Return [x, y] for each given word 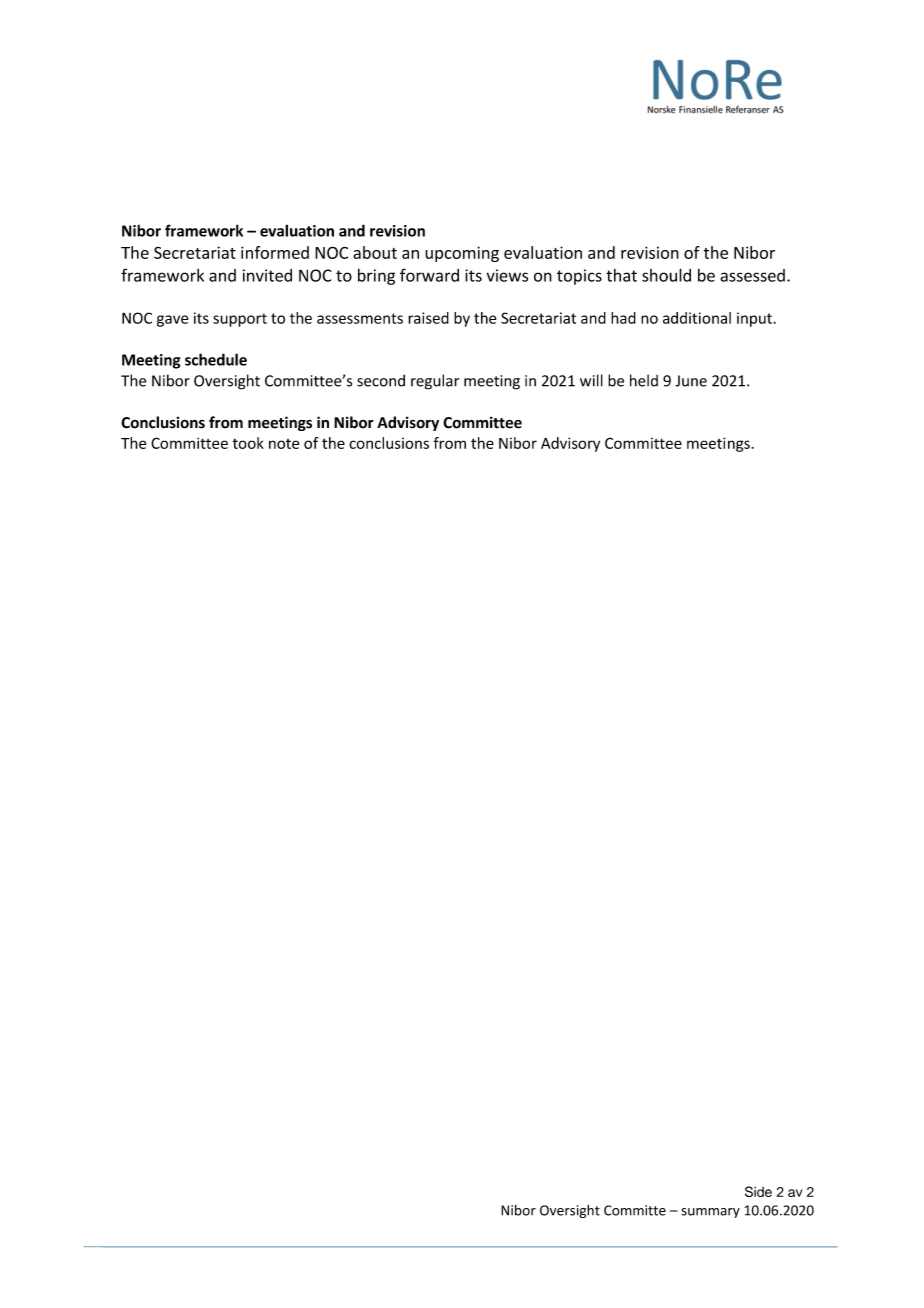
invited [267, 275]
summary [710, 1213]
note [284, 444]
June [691, 381]
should [666, 275]
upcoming [462, 254]
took [248, 443]
